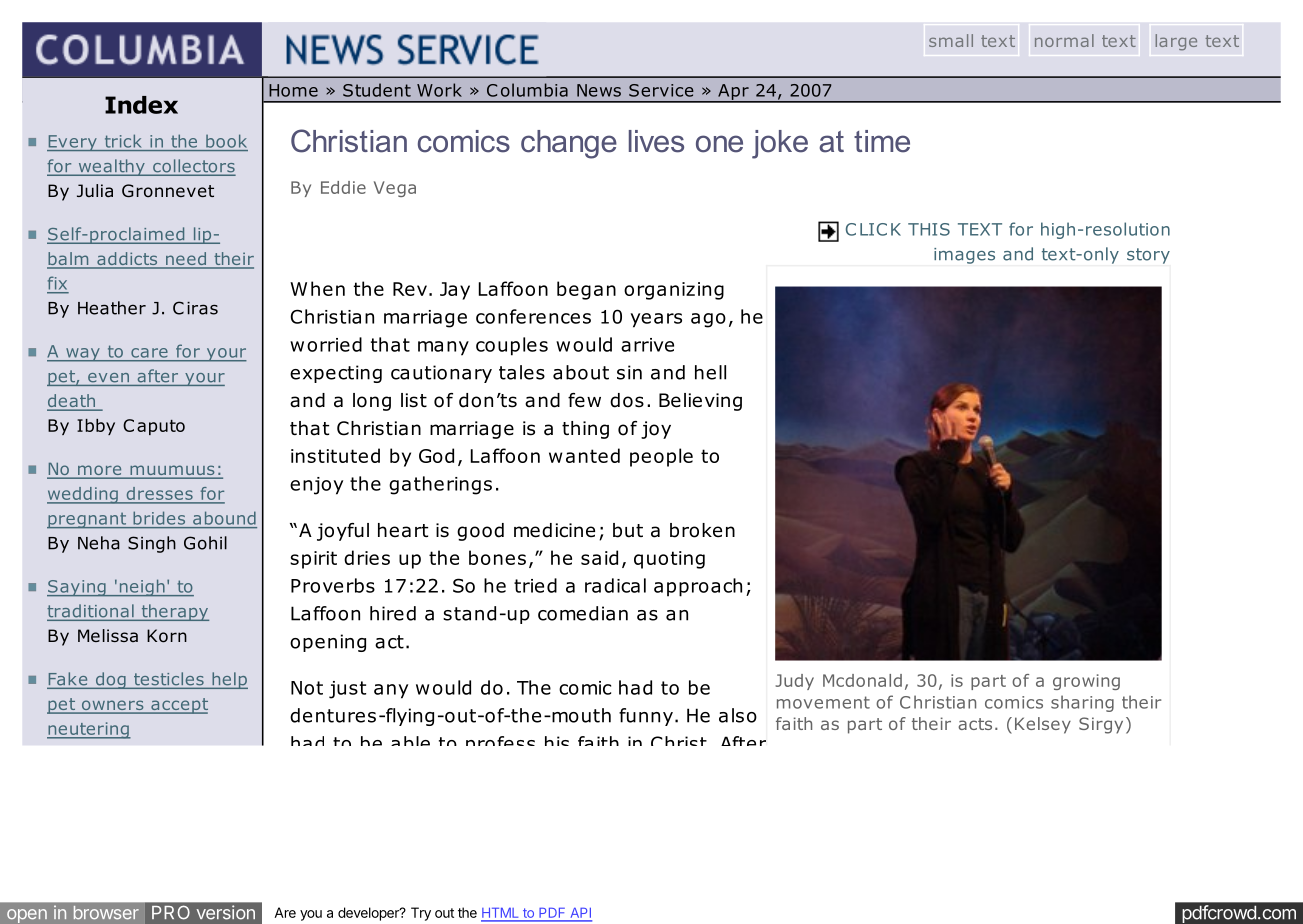 This screenshot has height=924, width=1303. Describe the element at coordinates (1086, 682) in the screenshot. I see `growing` at that location.
